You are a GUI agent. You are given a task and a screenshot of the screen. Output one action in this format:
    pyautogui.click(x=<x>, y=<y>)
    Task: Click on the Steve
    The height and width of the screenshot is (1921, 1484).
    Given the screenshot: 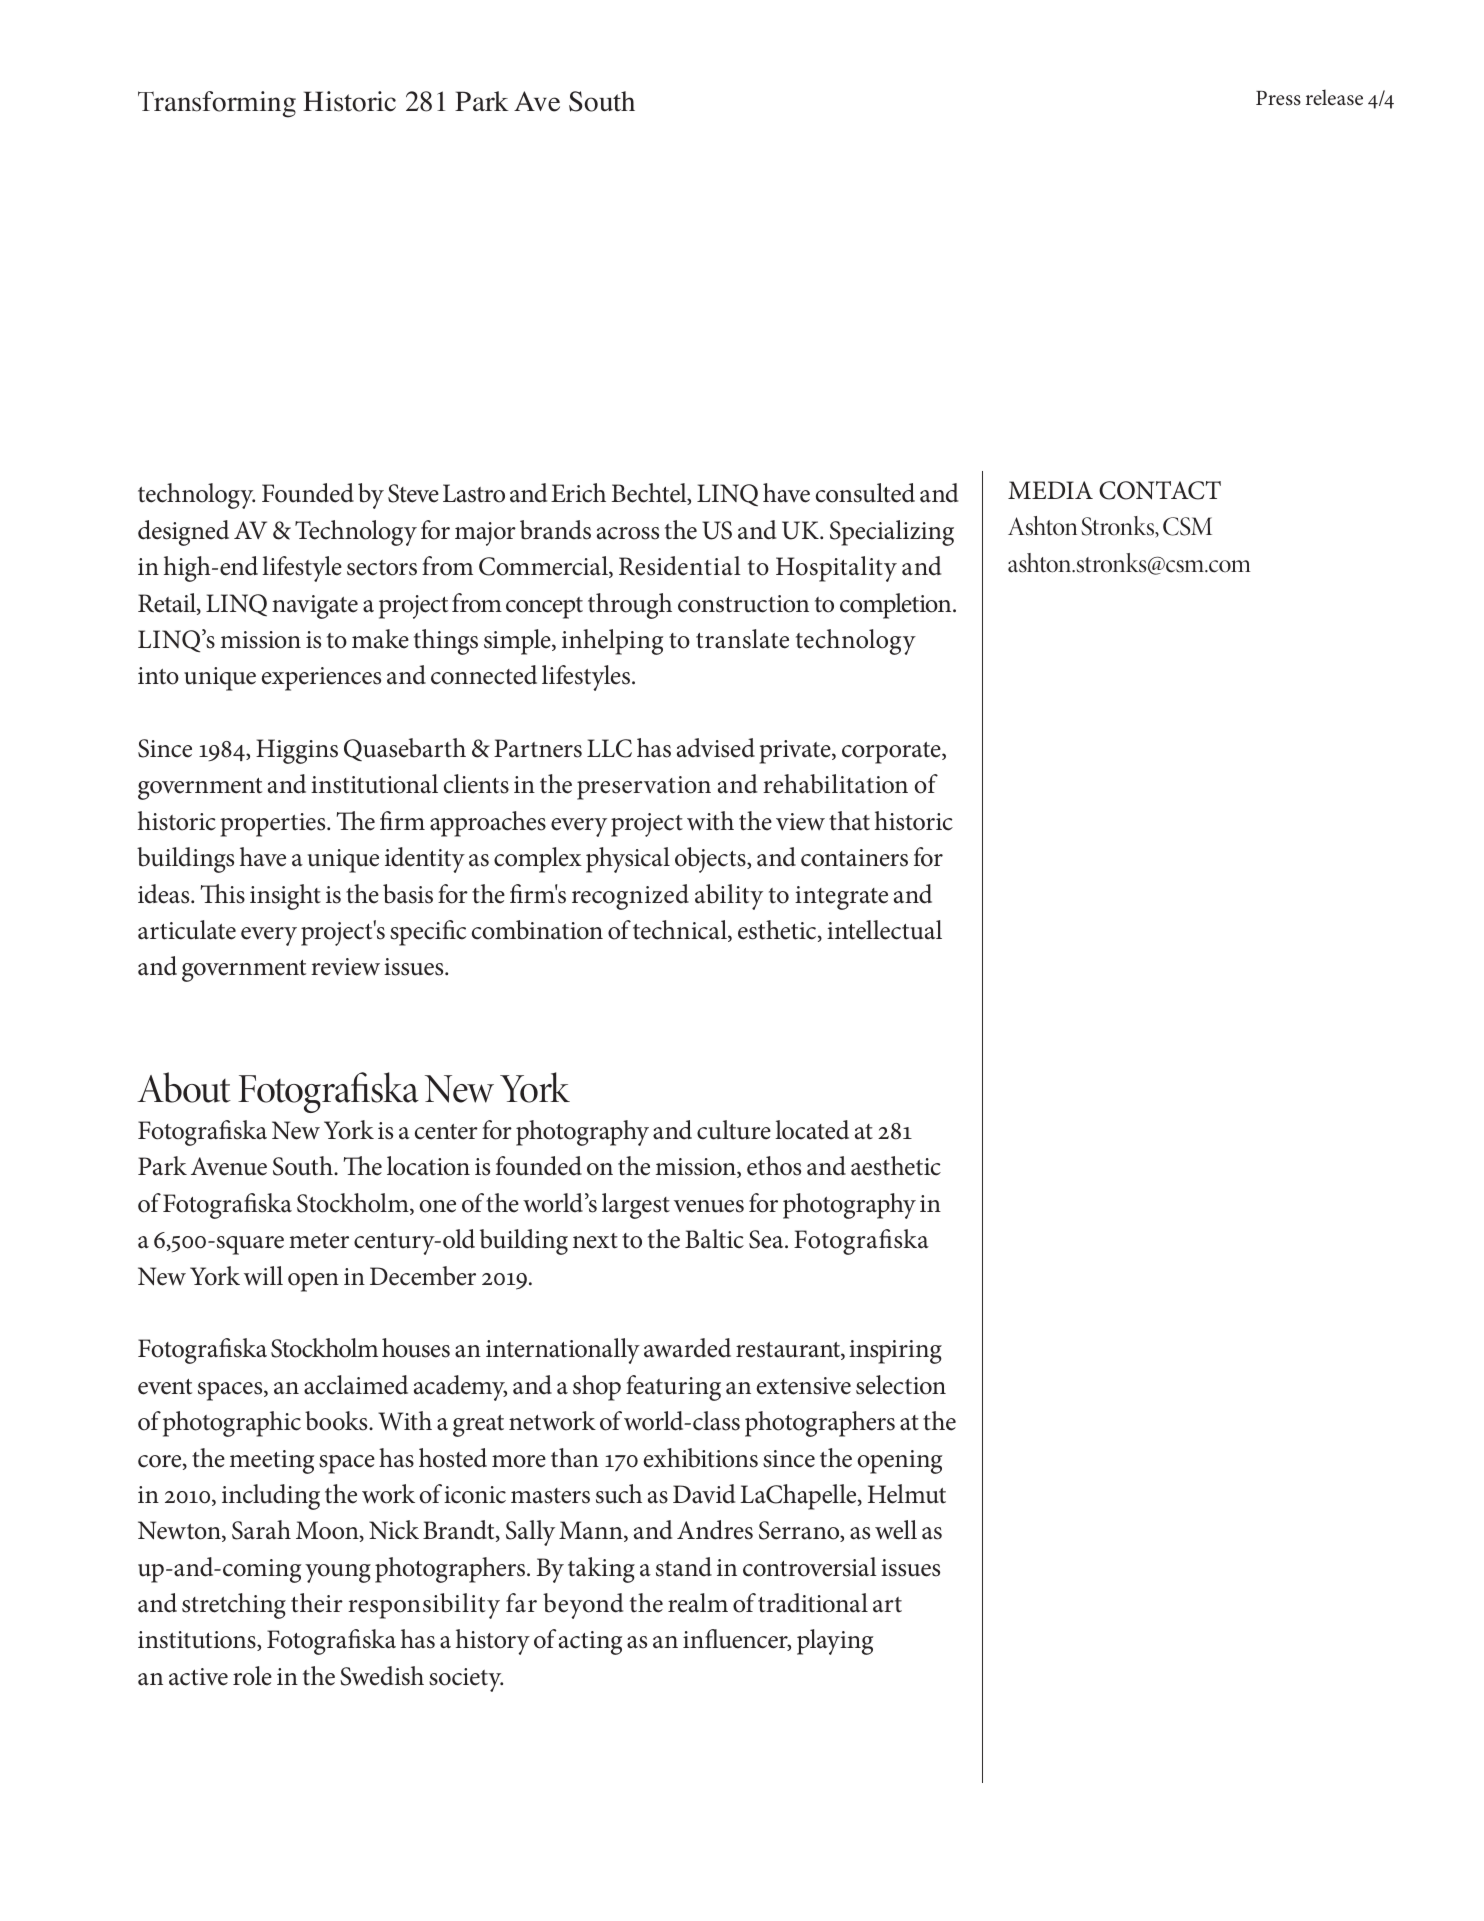 What is the action you would take?
    pyautogui.click(x=413, y=493)
